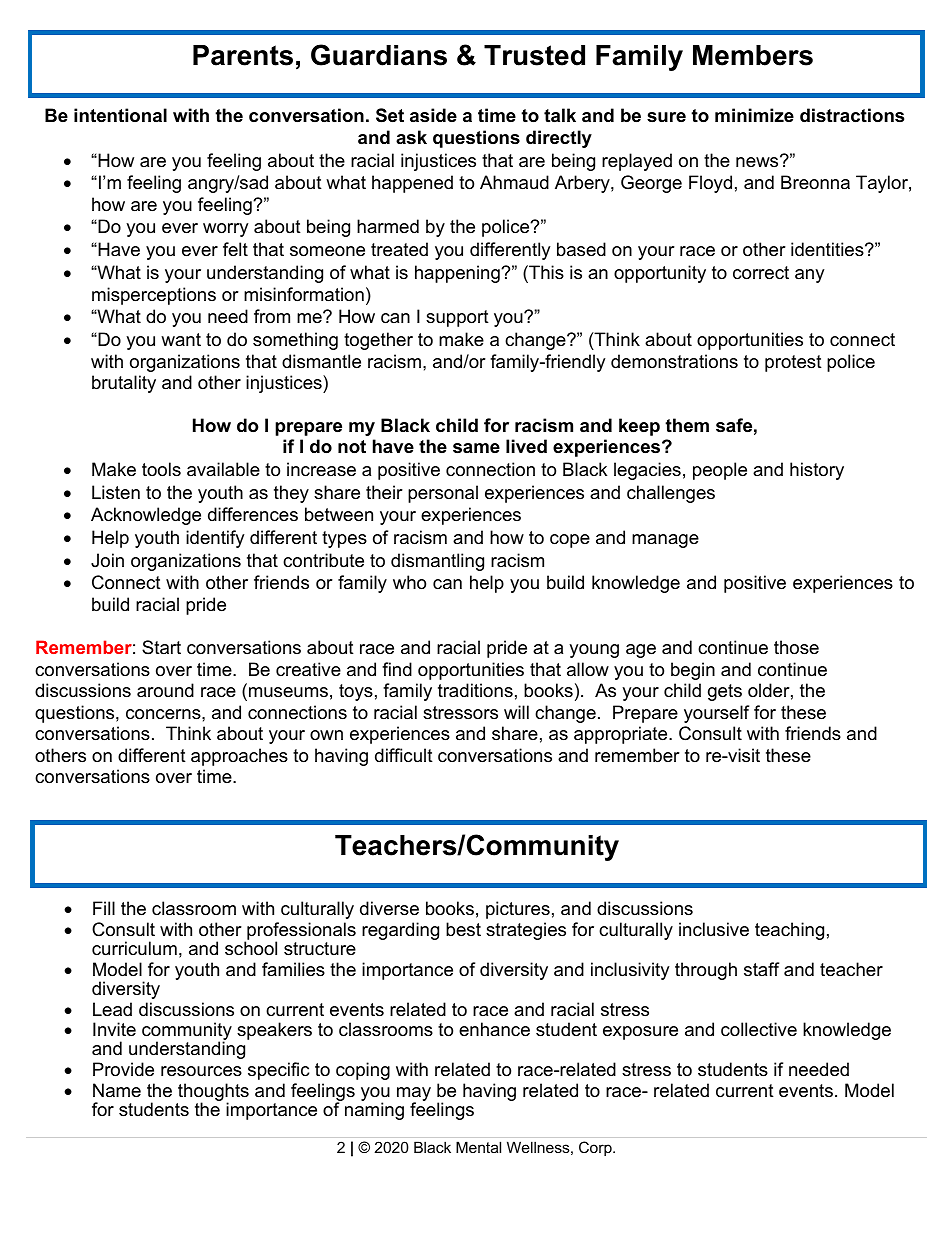 The image size is (952, 1233). I want to click on Fill, so click(104, 908).
